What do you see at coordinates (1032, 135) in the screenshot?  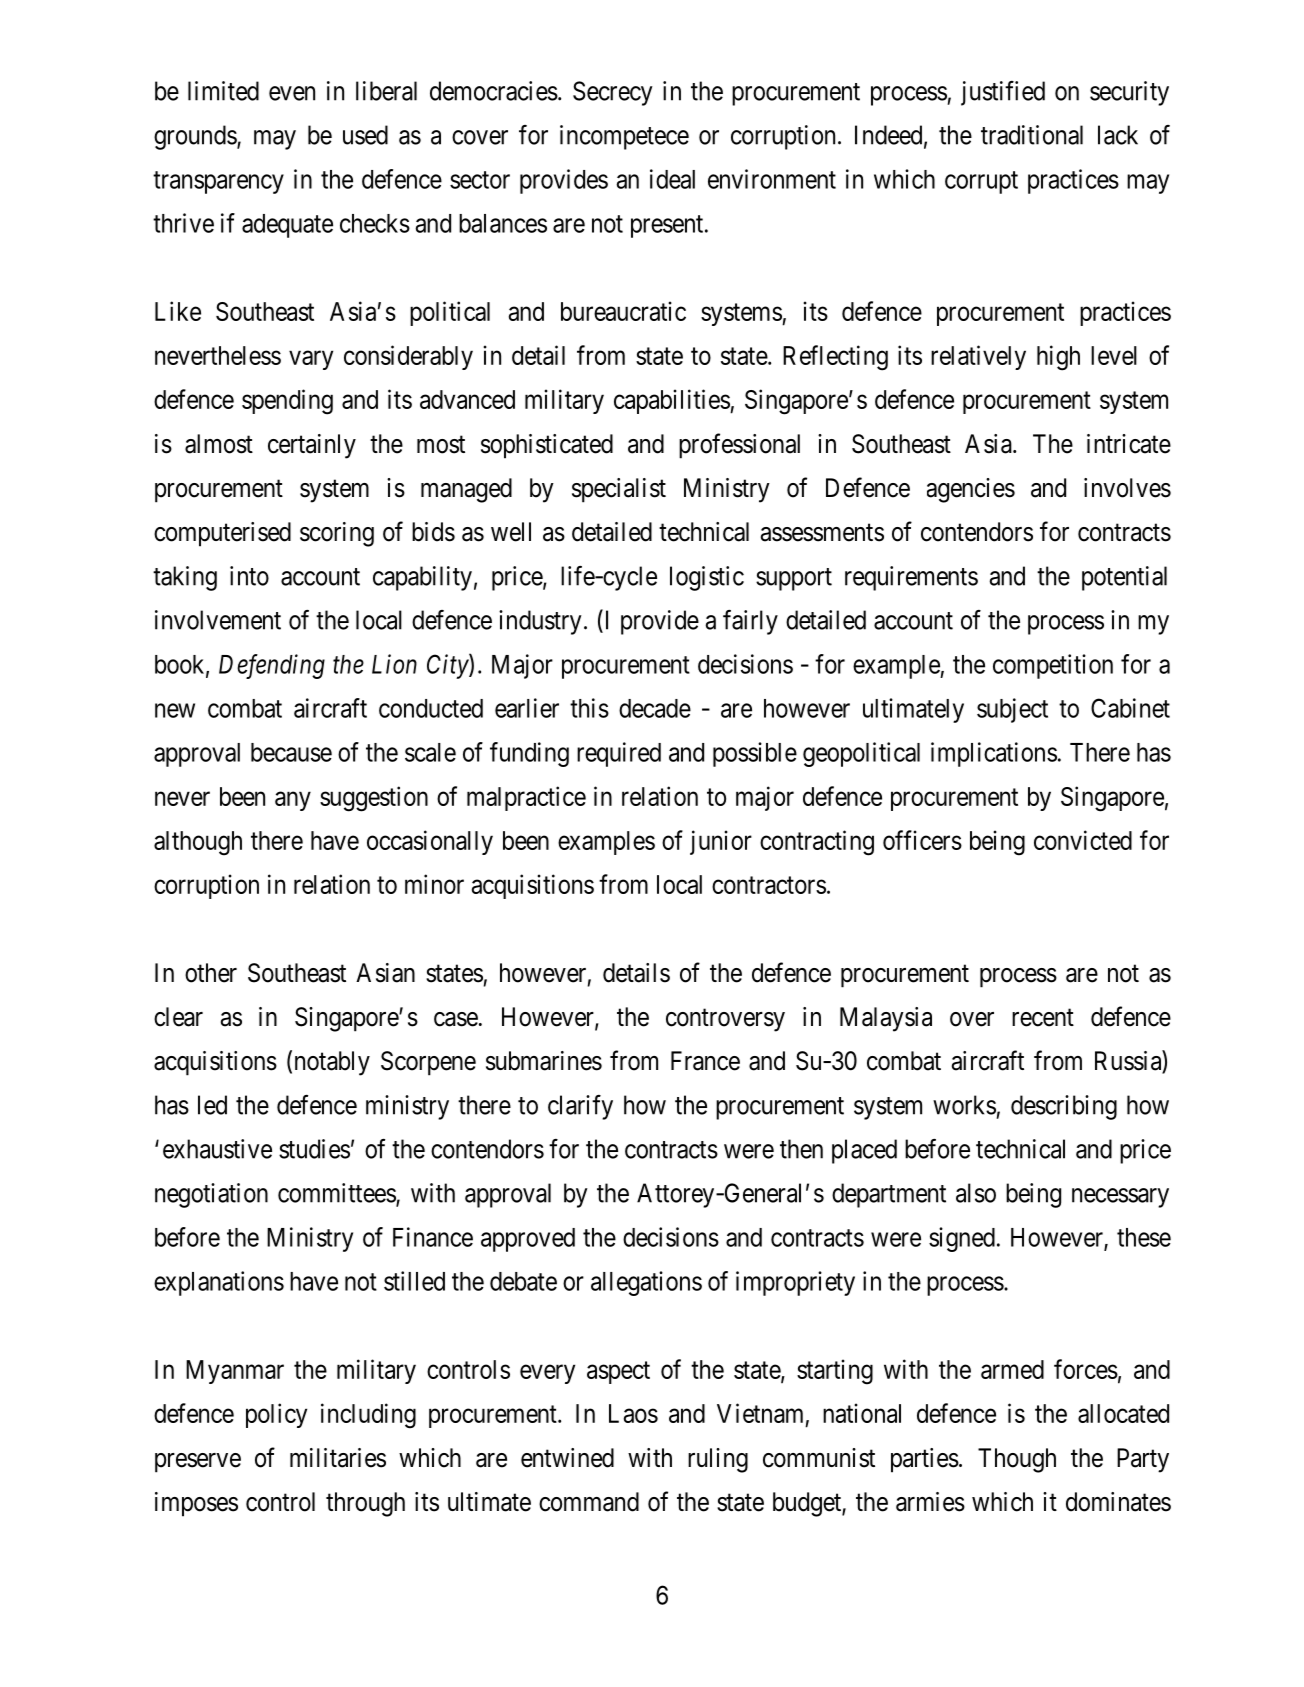 I see `traditional` at bounding box center [1032, 135].
